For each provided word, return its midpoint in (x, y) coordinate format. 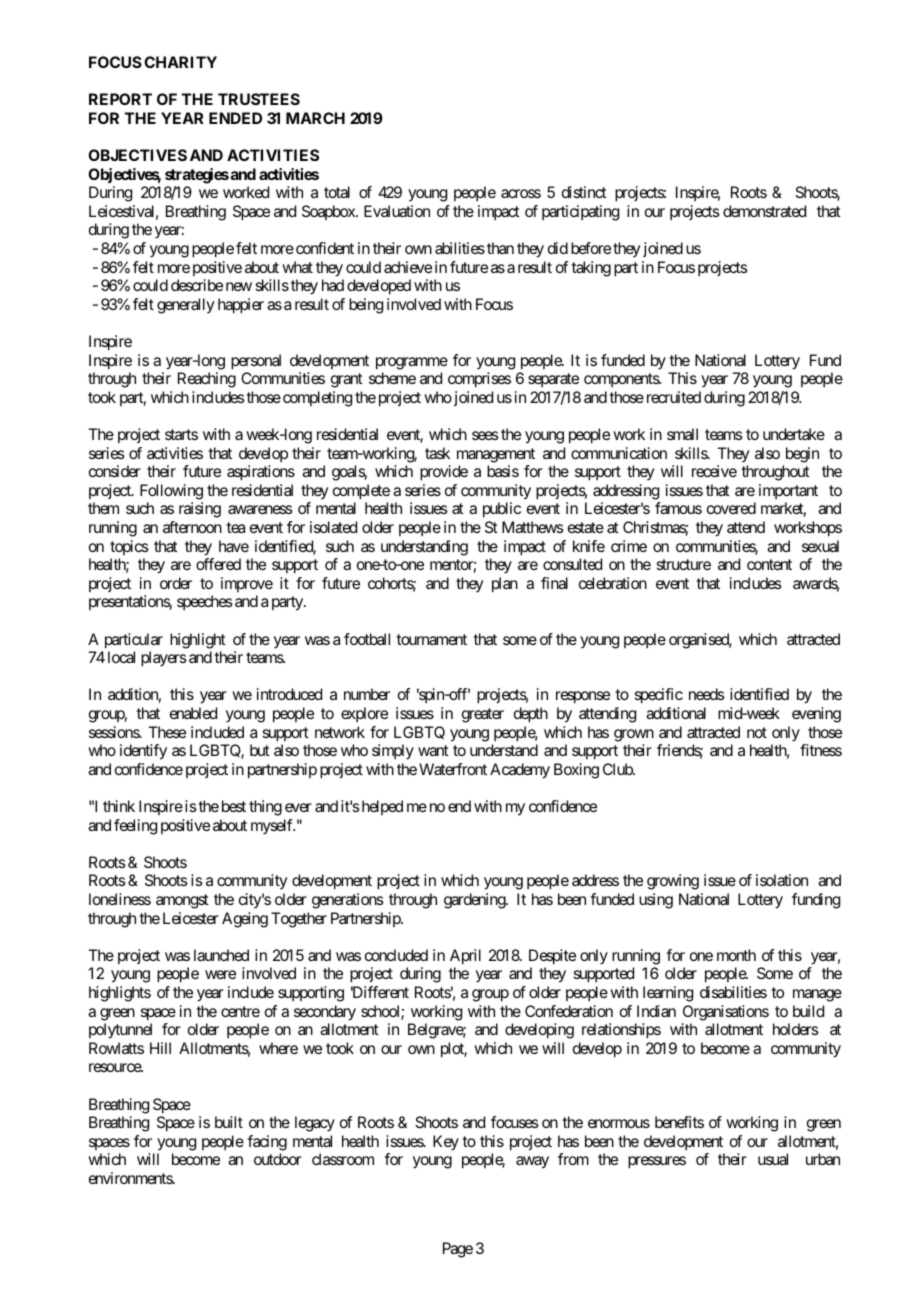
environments (131, 1178)
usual (773, 1159)
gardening (475, 901)
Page (458, 1250)
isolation (782, 880)
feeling (135, 827)
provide (444, 473)
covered (731, 508)
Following (171, 492)
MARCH (315, 118)
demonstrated (764, 211)
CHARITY (180, 62)
